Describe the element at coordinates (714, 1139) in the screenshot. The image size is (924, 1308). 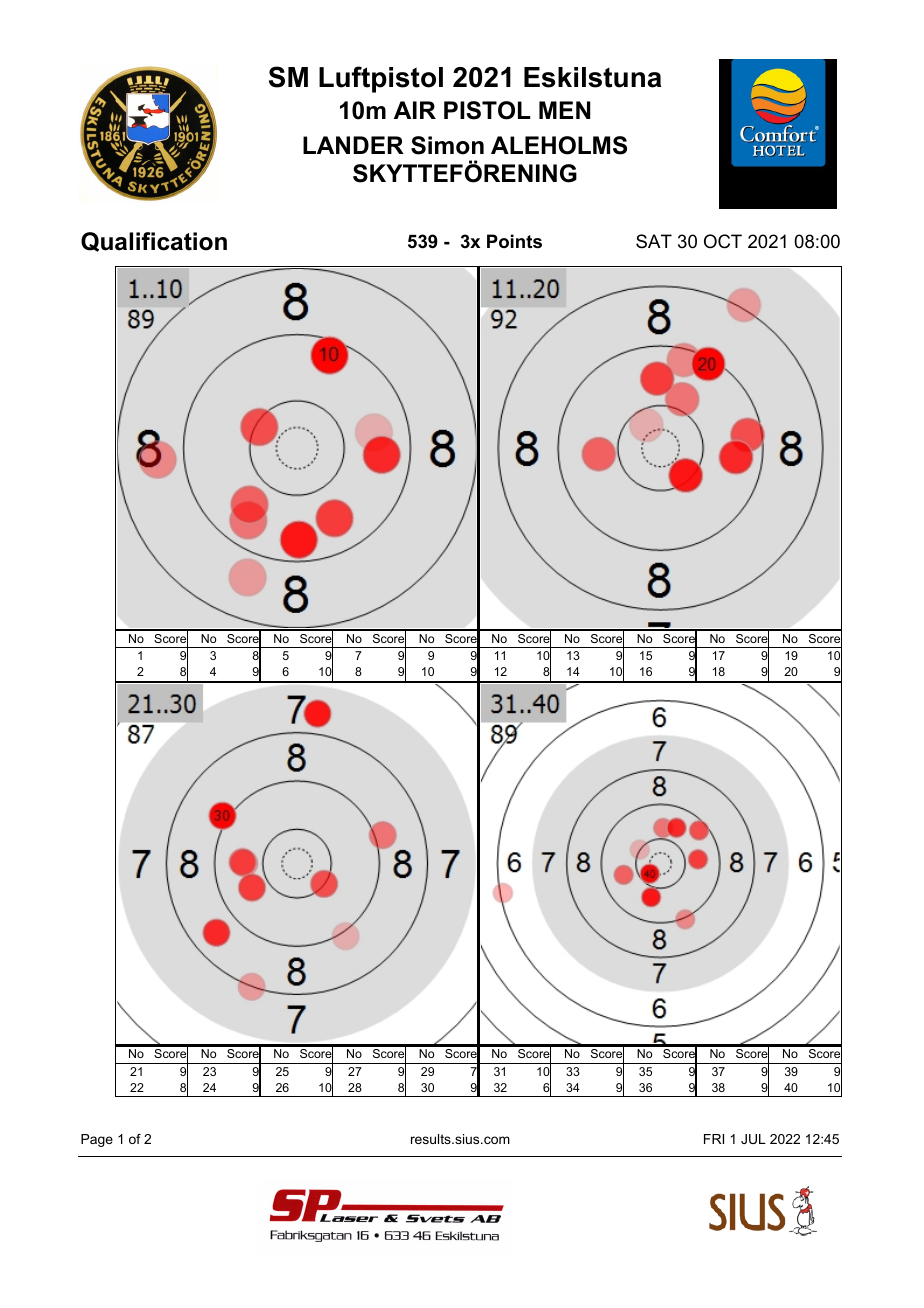
I see `FRI` at that location.
